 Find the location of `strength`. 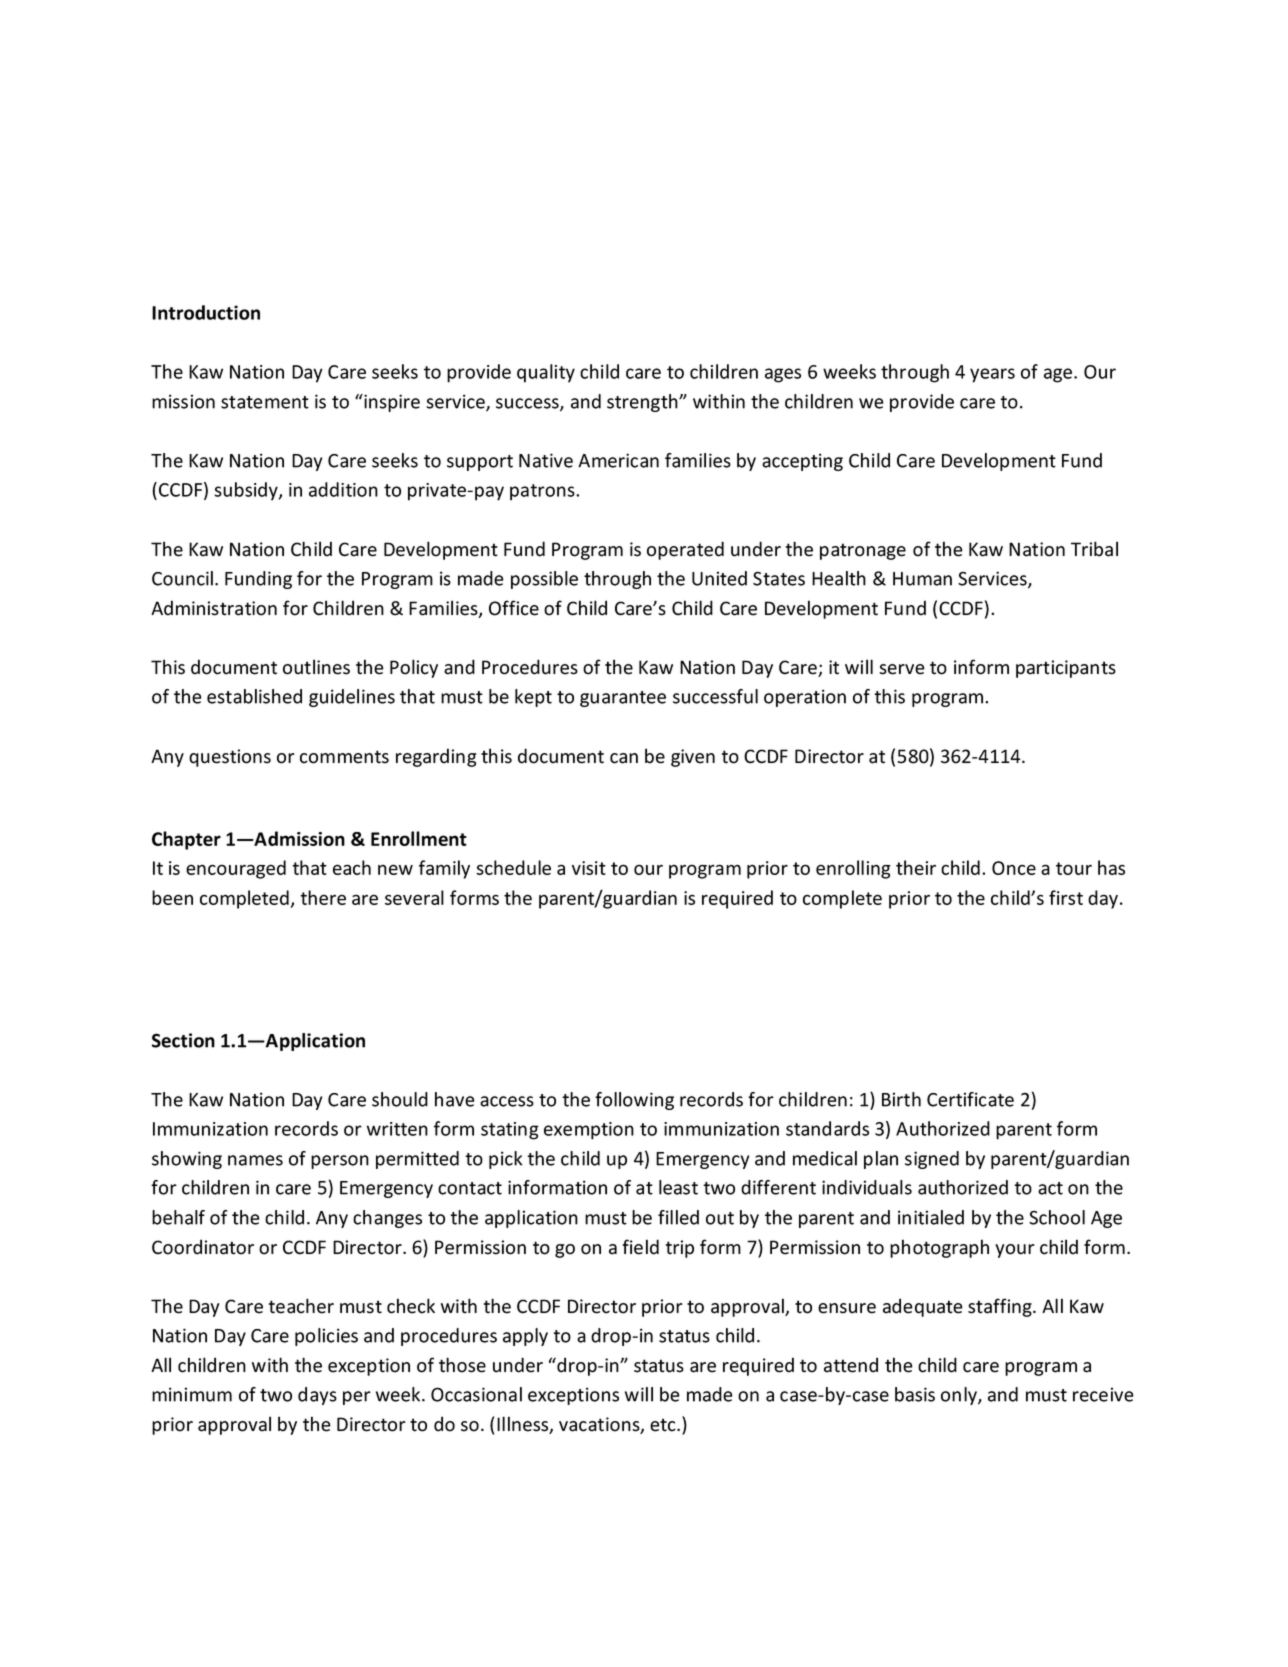

strength is located at coordinates (643, 403).
